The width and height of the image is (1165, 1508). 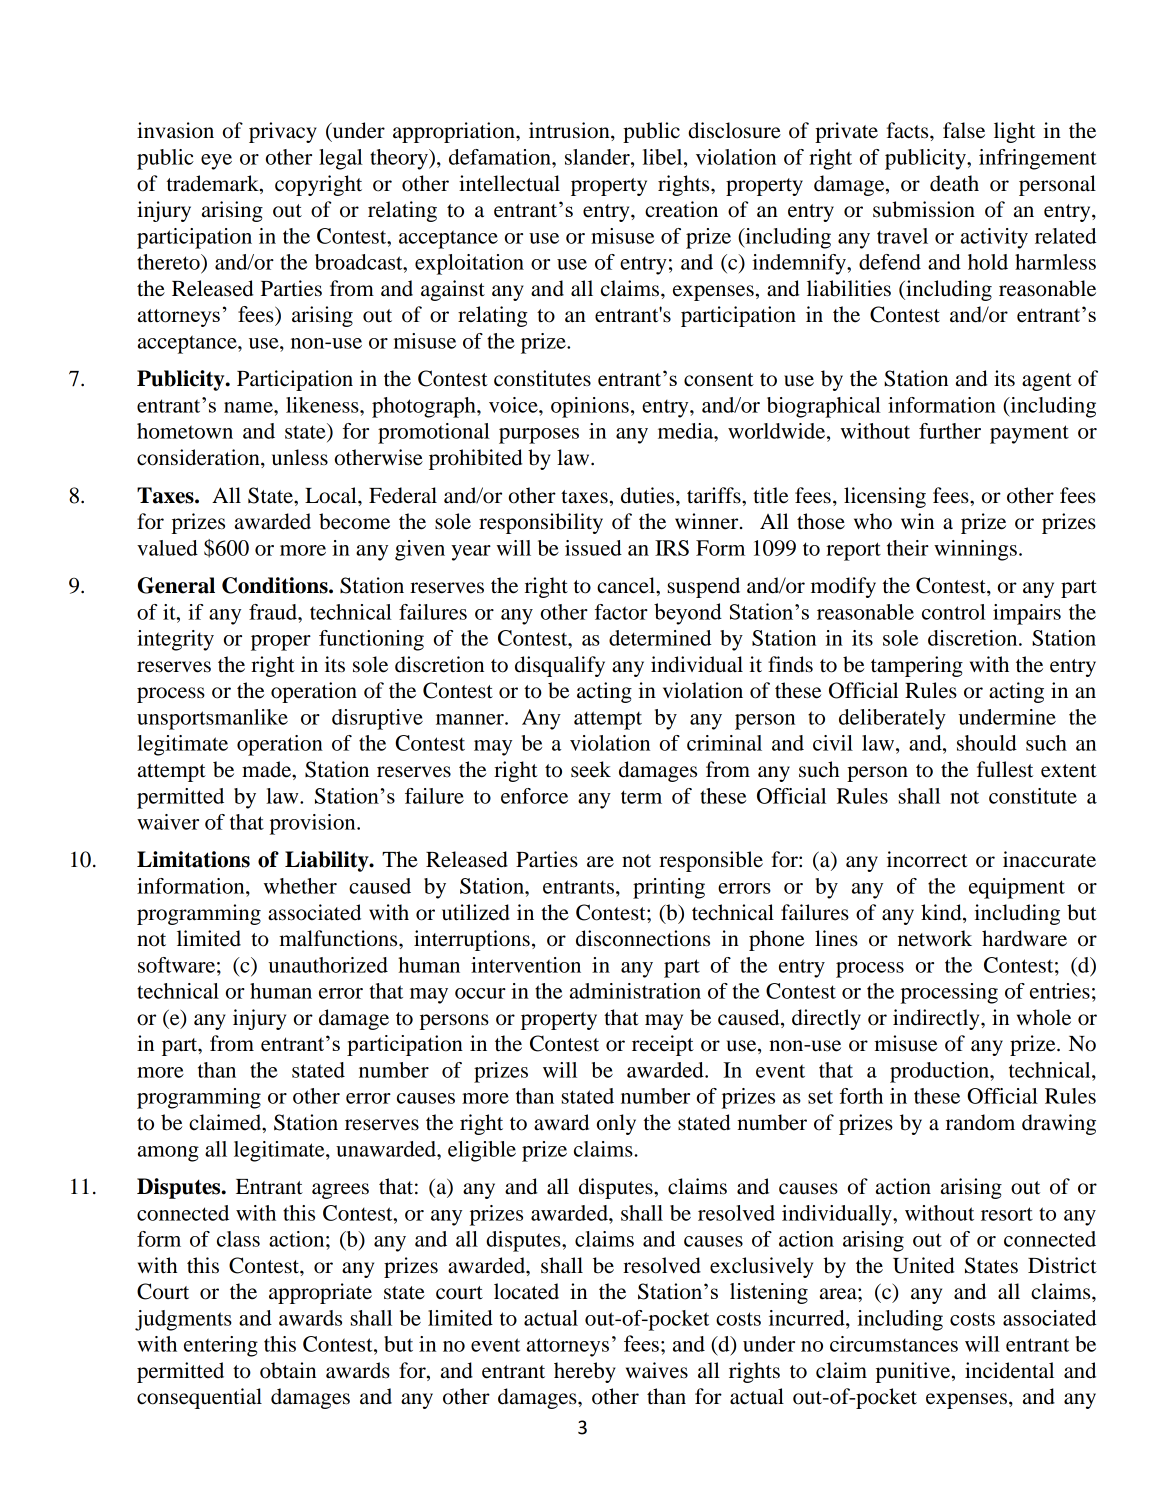 I want to click on disconnections, so click(x=643, y=938).
